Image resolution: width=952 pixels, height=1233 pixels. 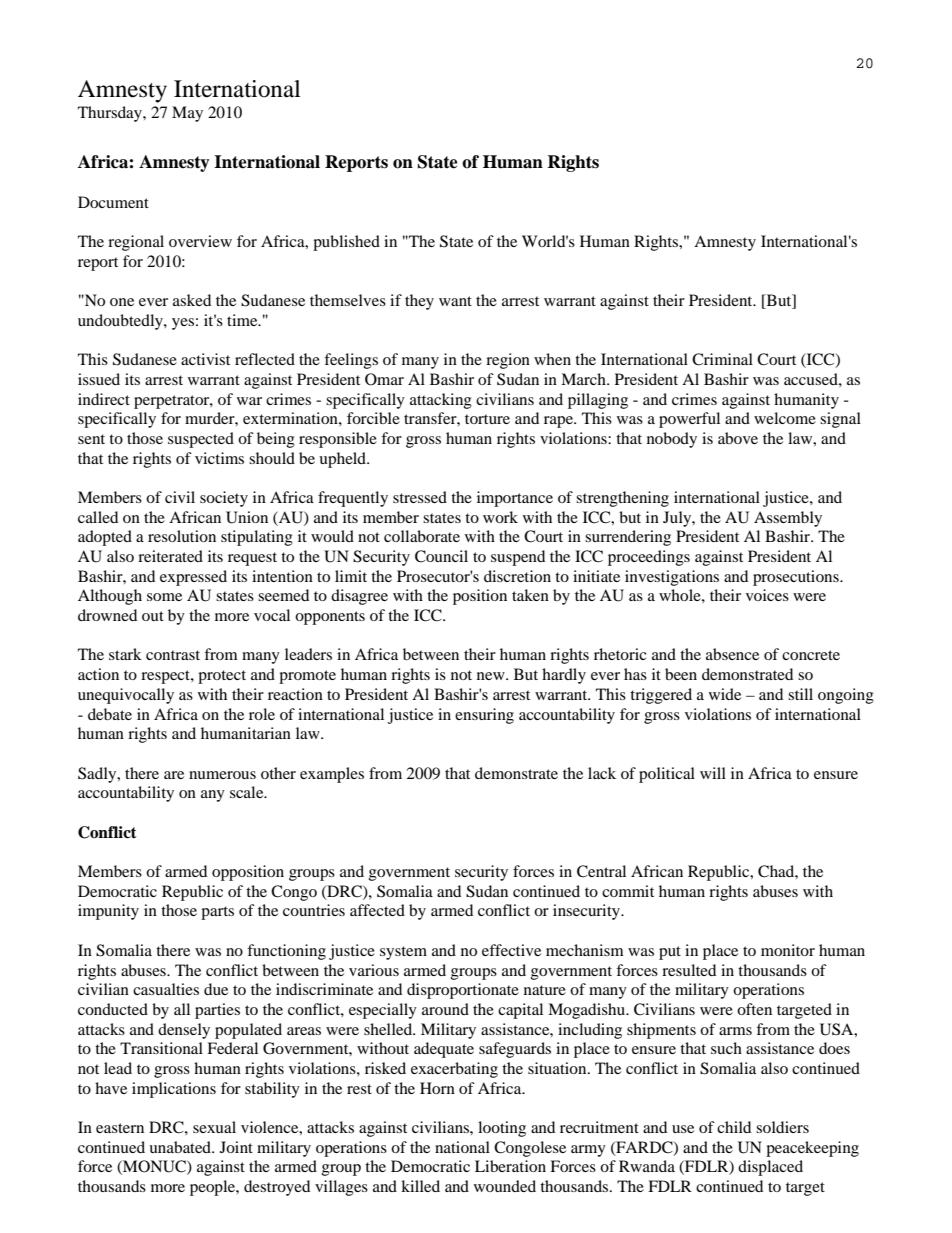 What do you see at coordinates (722, 359) in the document?
I see `Criminal` at bounding box center [722, 359].
